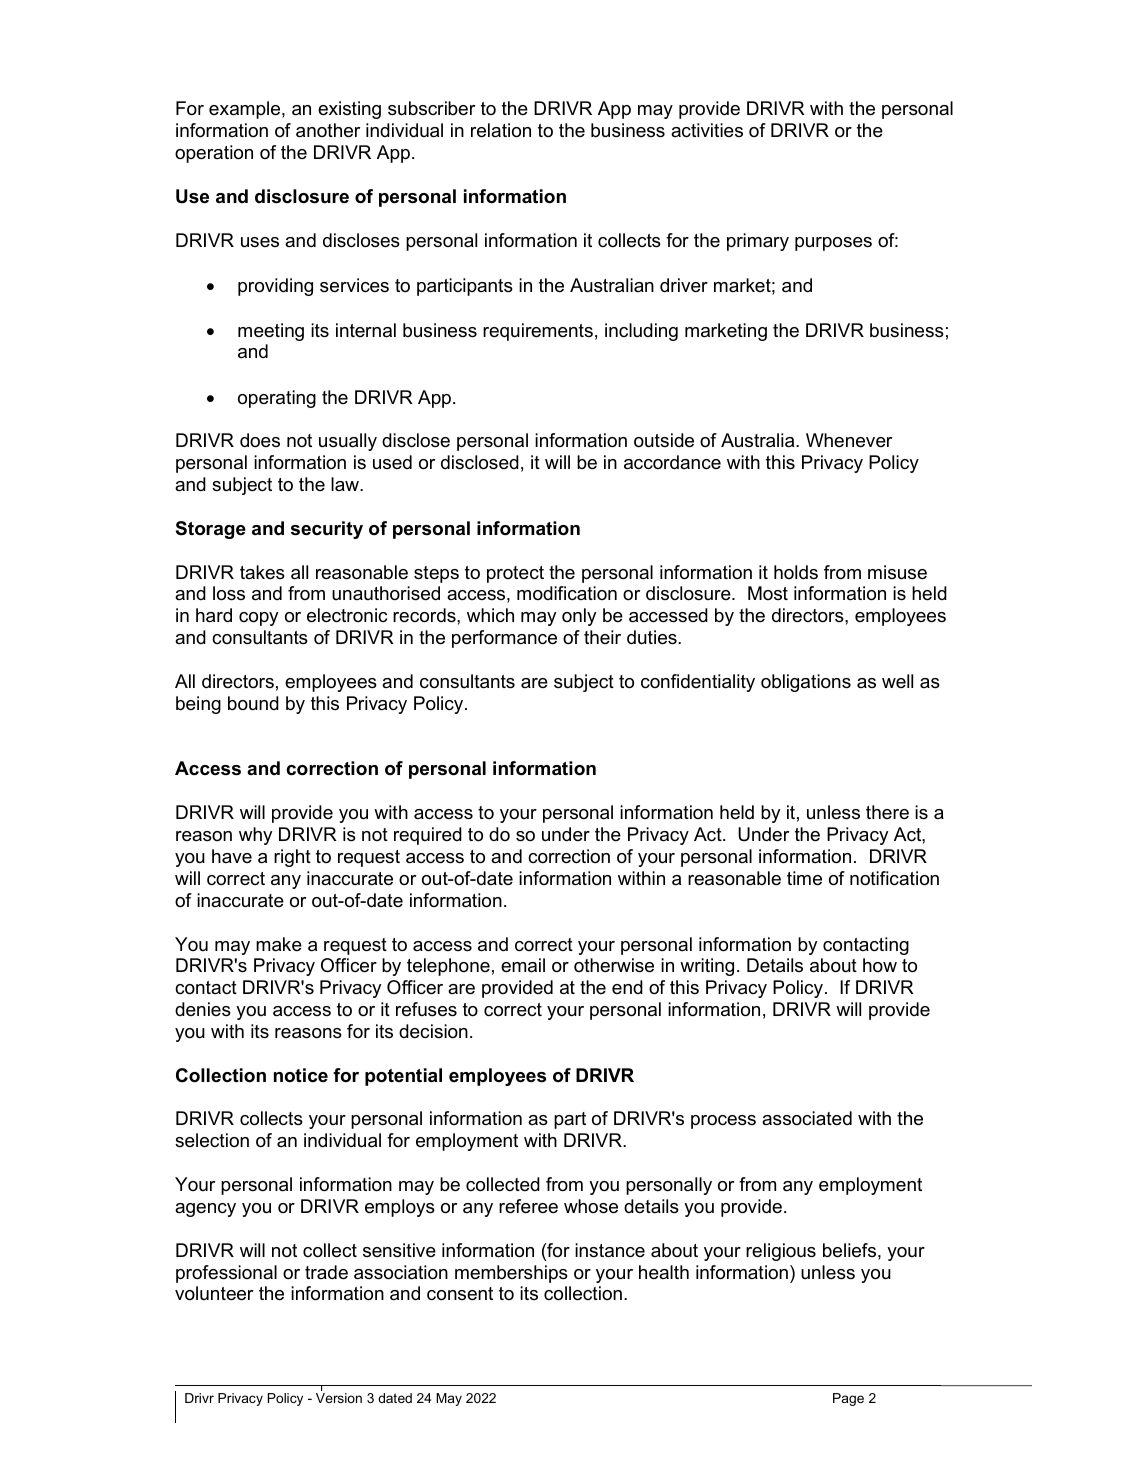 The width and height of the screenshot is (1126, 1457). I want to click on bound, so click(253, 703).
